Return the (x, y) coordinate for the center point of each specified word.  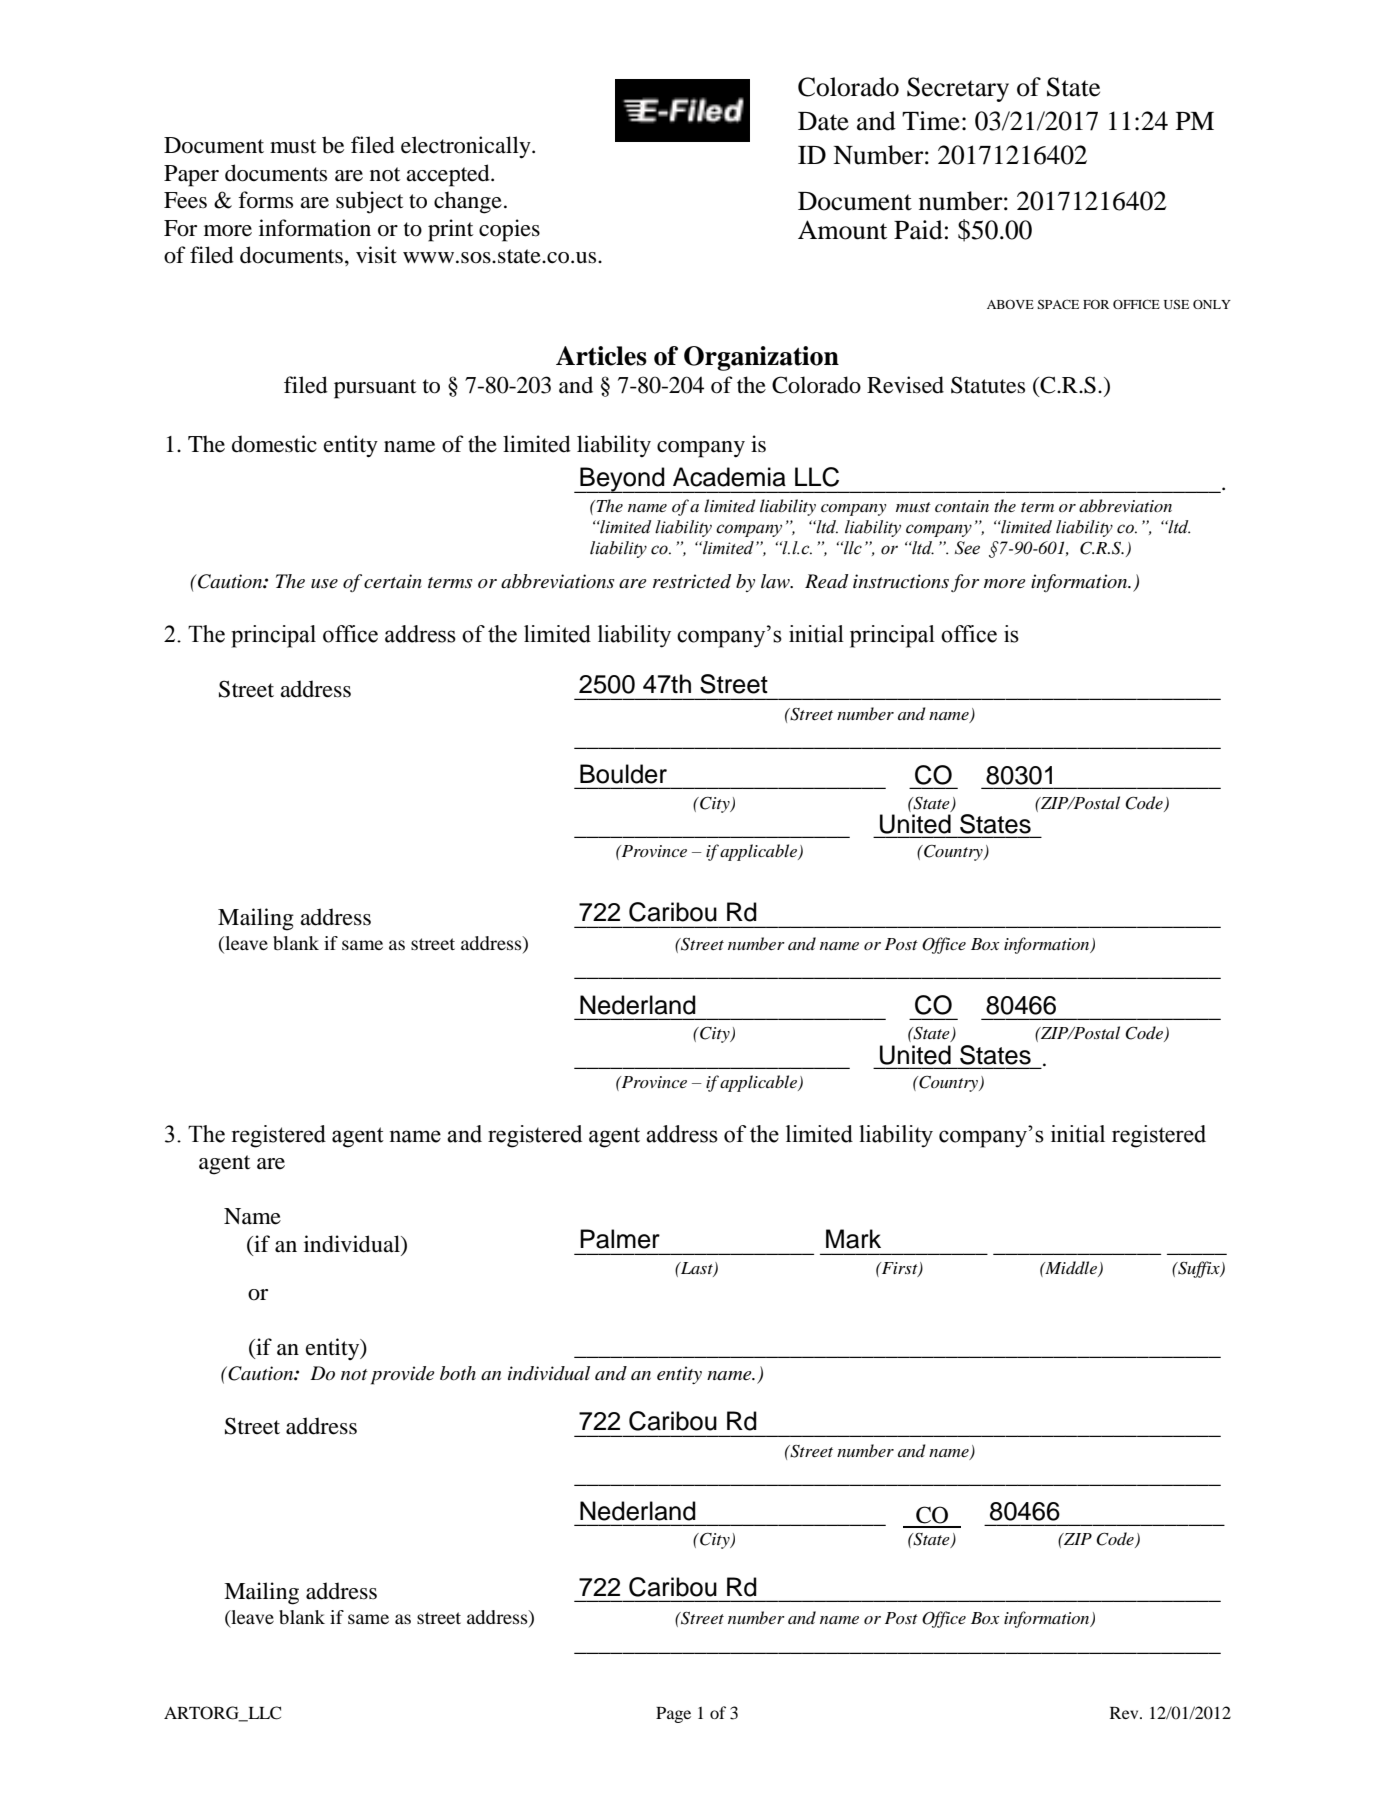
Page (673, 1715)
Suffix (1199, 1269)
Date (823, 121)
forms (265, 200)
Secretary (958, 89)
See (967, 548)
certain (393, 581)
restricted (692, 581)
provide (403, 1375)
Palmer (620, 1239)
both (458, 1373)
